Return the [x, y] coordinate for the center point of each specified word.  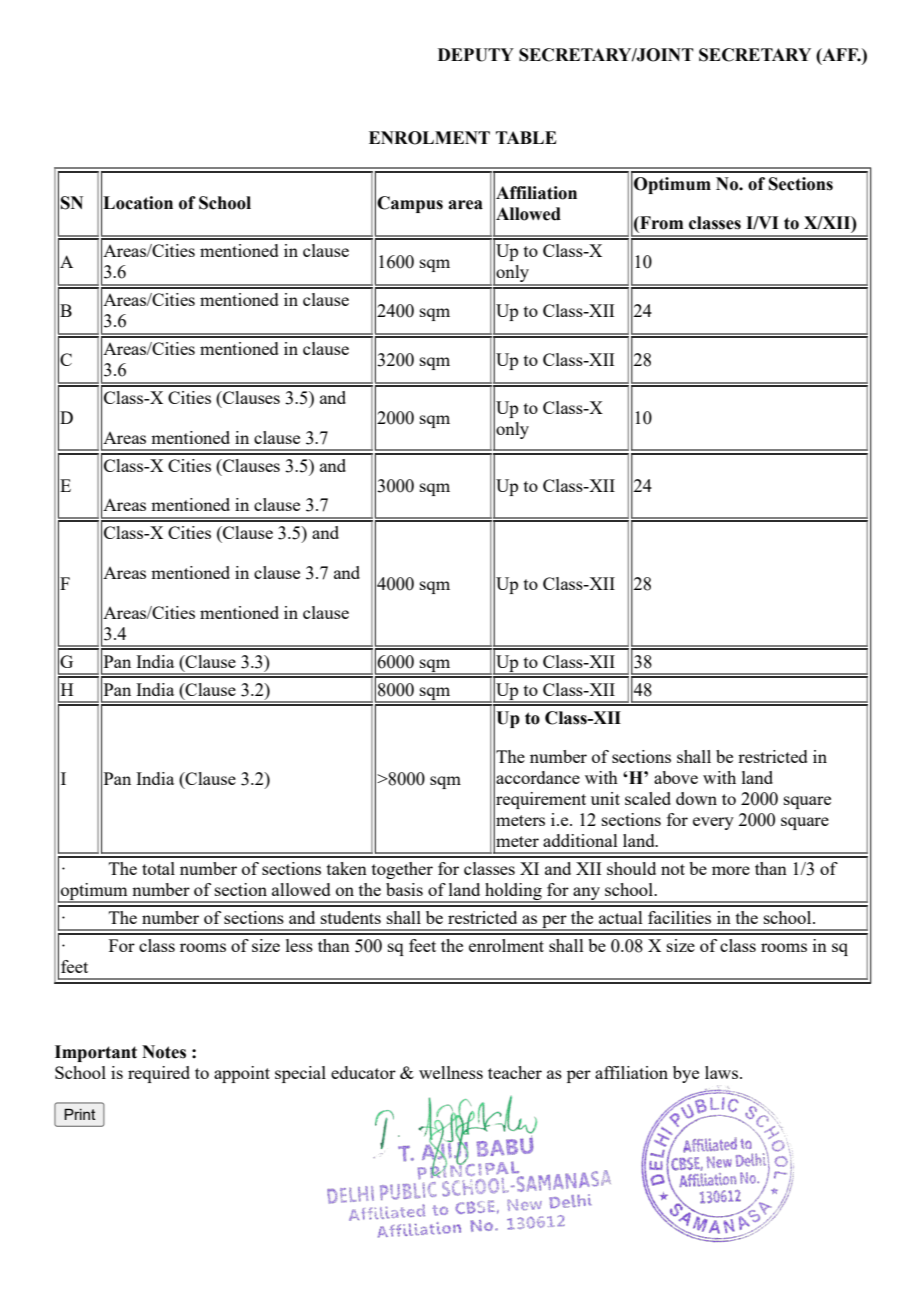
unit [605, 798]
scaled [648, 798]
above [676, 777]
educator [363, 1072]
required [159, 1074]
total [158, 868]
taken [347, 868]
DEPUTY [476, 55]
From [660, 223]
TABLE [526, 137]
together [402, 870]
